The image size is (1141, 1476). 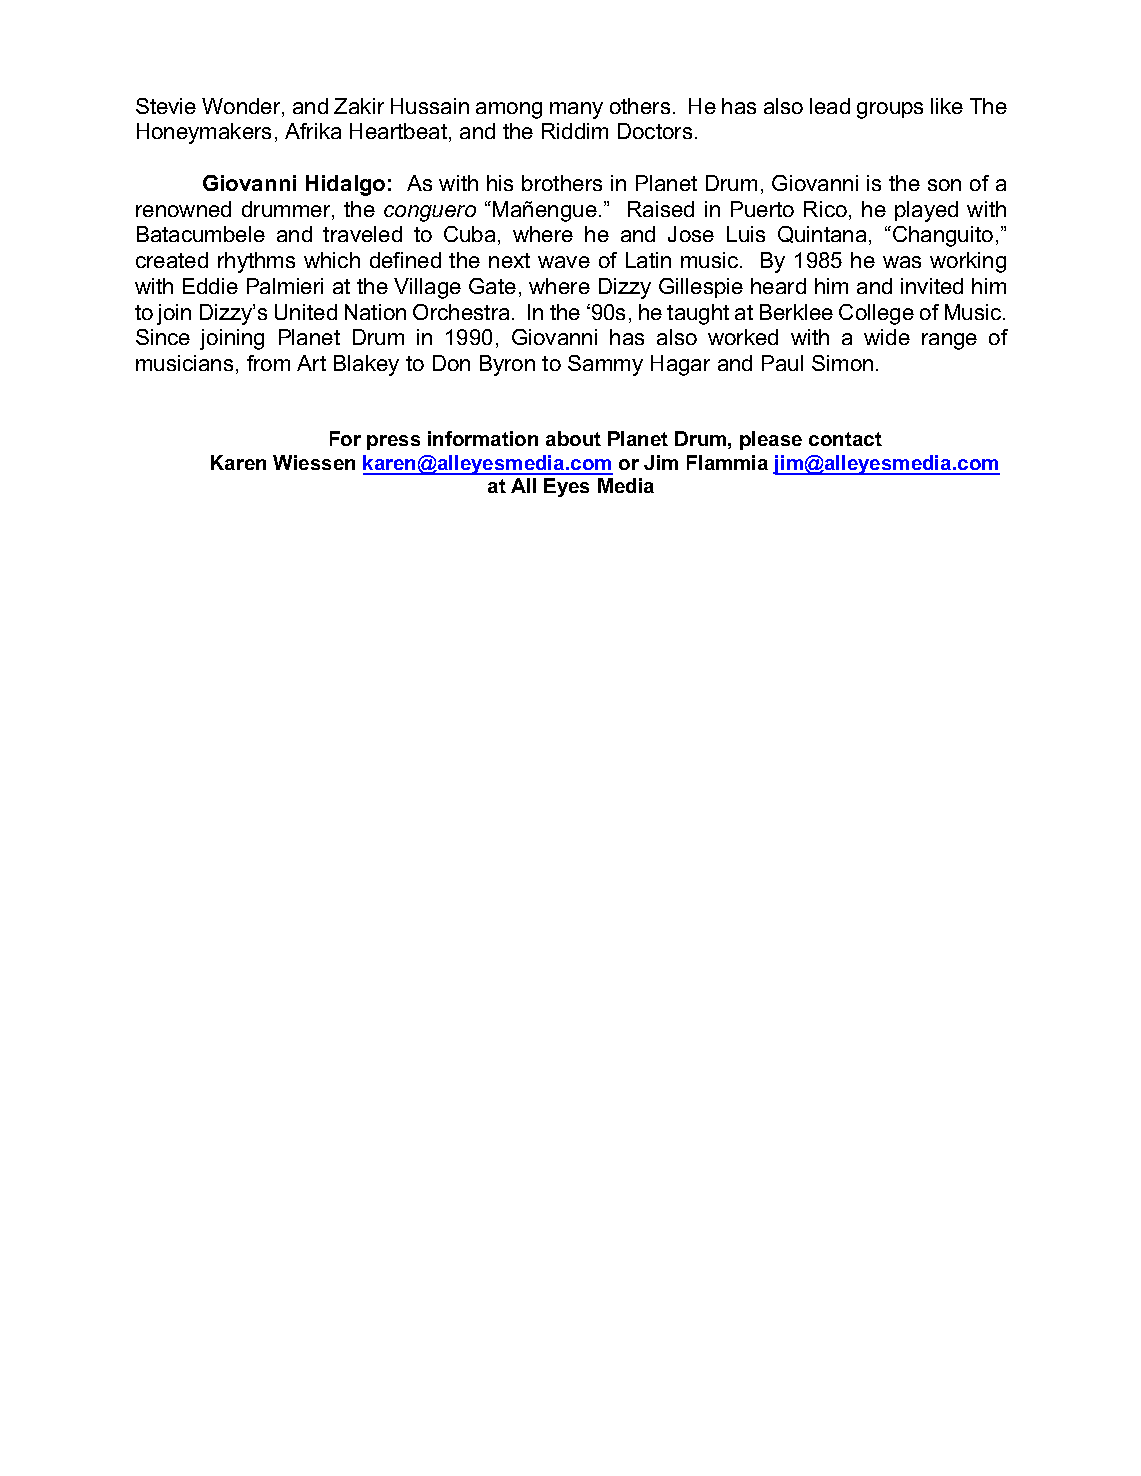 What do you see at coordinates (313, 131) in the document?
I see `Afrika` at bounding box center [313, 131].
